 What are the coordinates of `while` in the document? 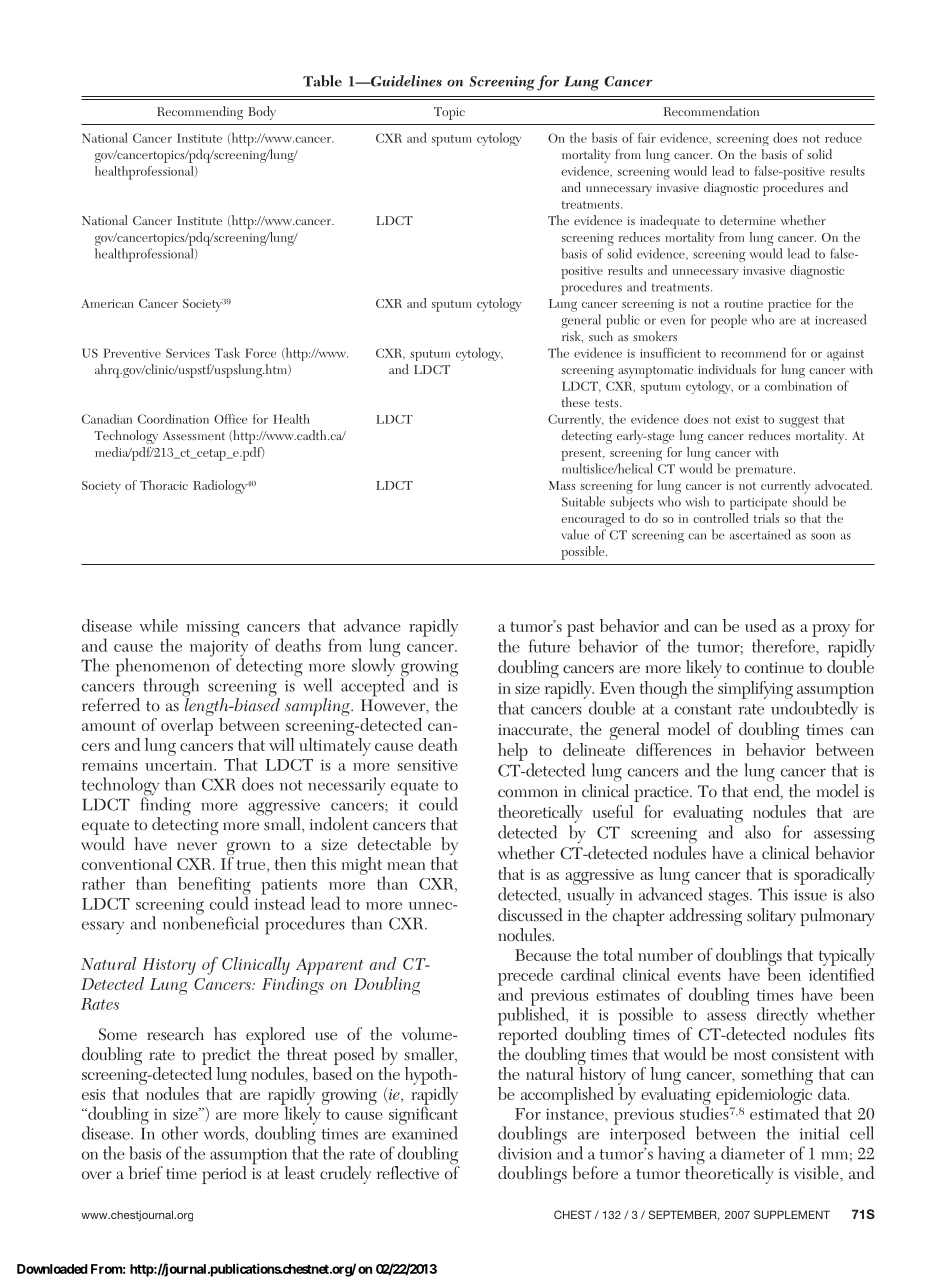 It's located at (158, 625).
